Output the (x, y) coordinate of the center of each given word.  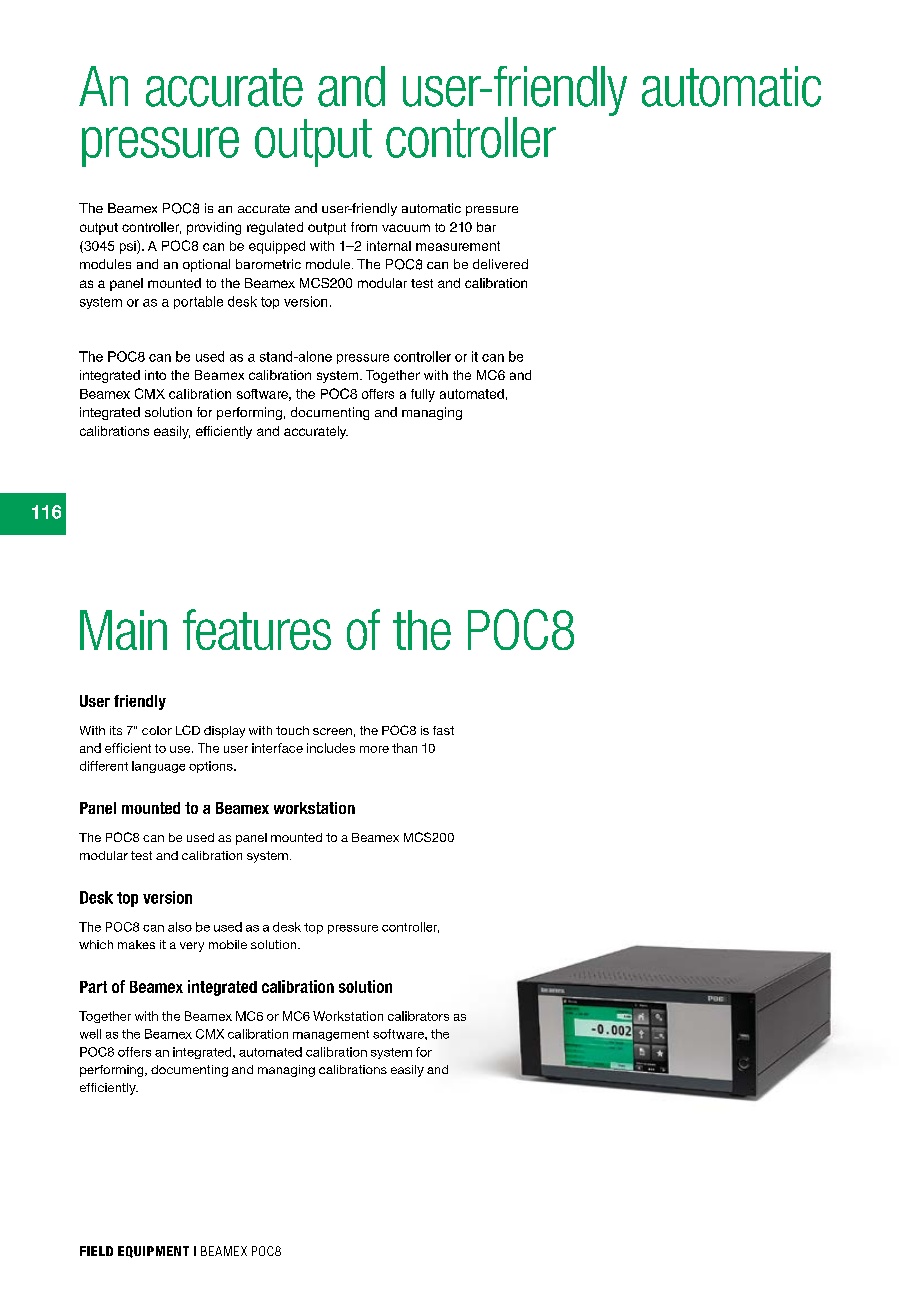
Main (123, 630)
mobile (228, 944)
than (404, 748)
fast (443, 730)
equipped (277, 247)
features (257, 629)
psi (129, 247)
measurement (458, 246)
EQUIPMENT (153, 1252)
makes (136, 944)
